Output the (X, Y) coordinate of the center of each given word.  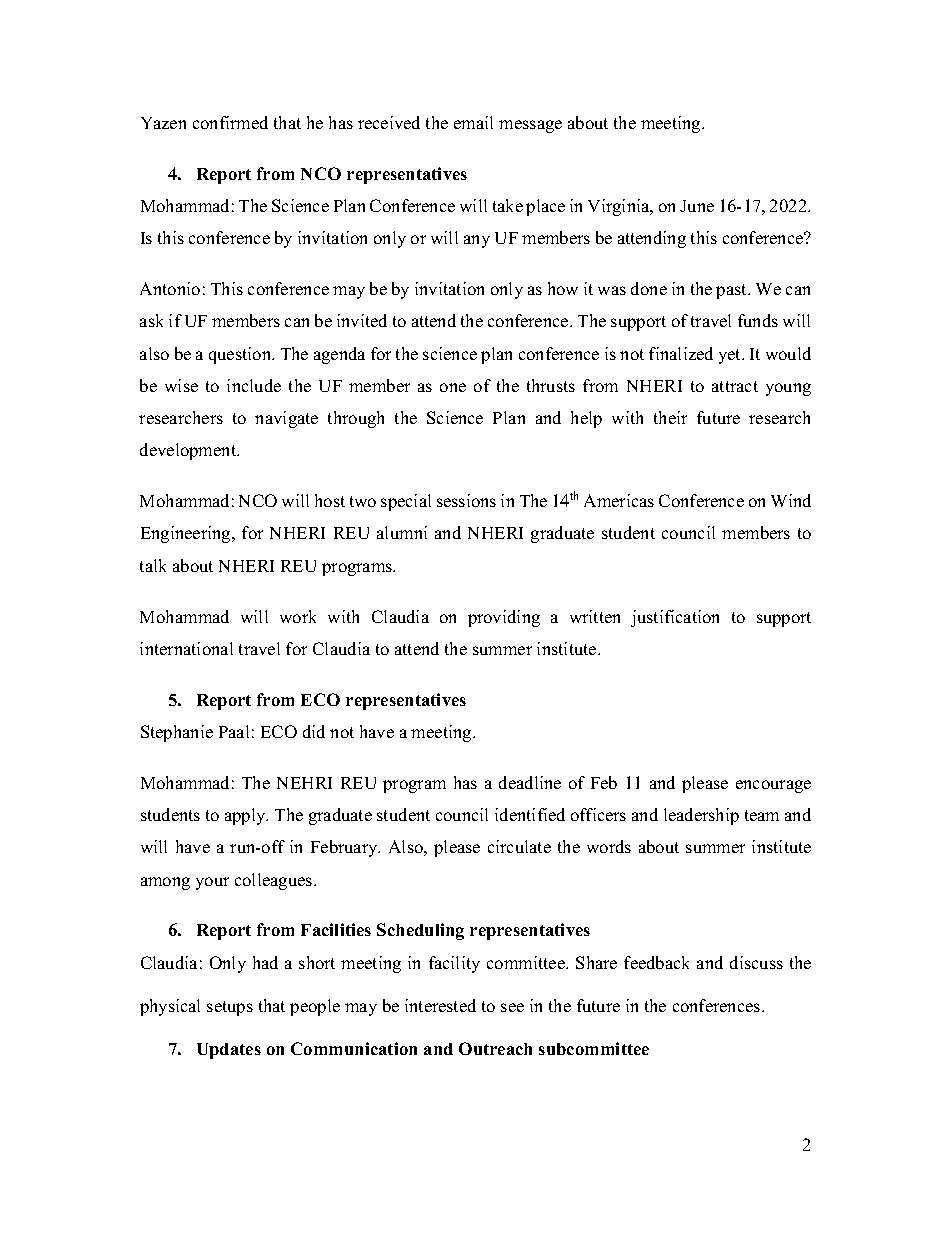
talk (153, 565)
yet (731, 356)
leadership (701, 816)
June (697, 206)
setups (230, 1008)
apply (246, 816)
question (241, 355)
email (473, 122)
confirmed (230, 122)
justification (675, 618)
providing (504, 618)
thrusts (551, 385)
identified (530, 814)
